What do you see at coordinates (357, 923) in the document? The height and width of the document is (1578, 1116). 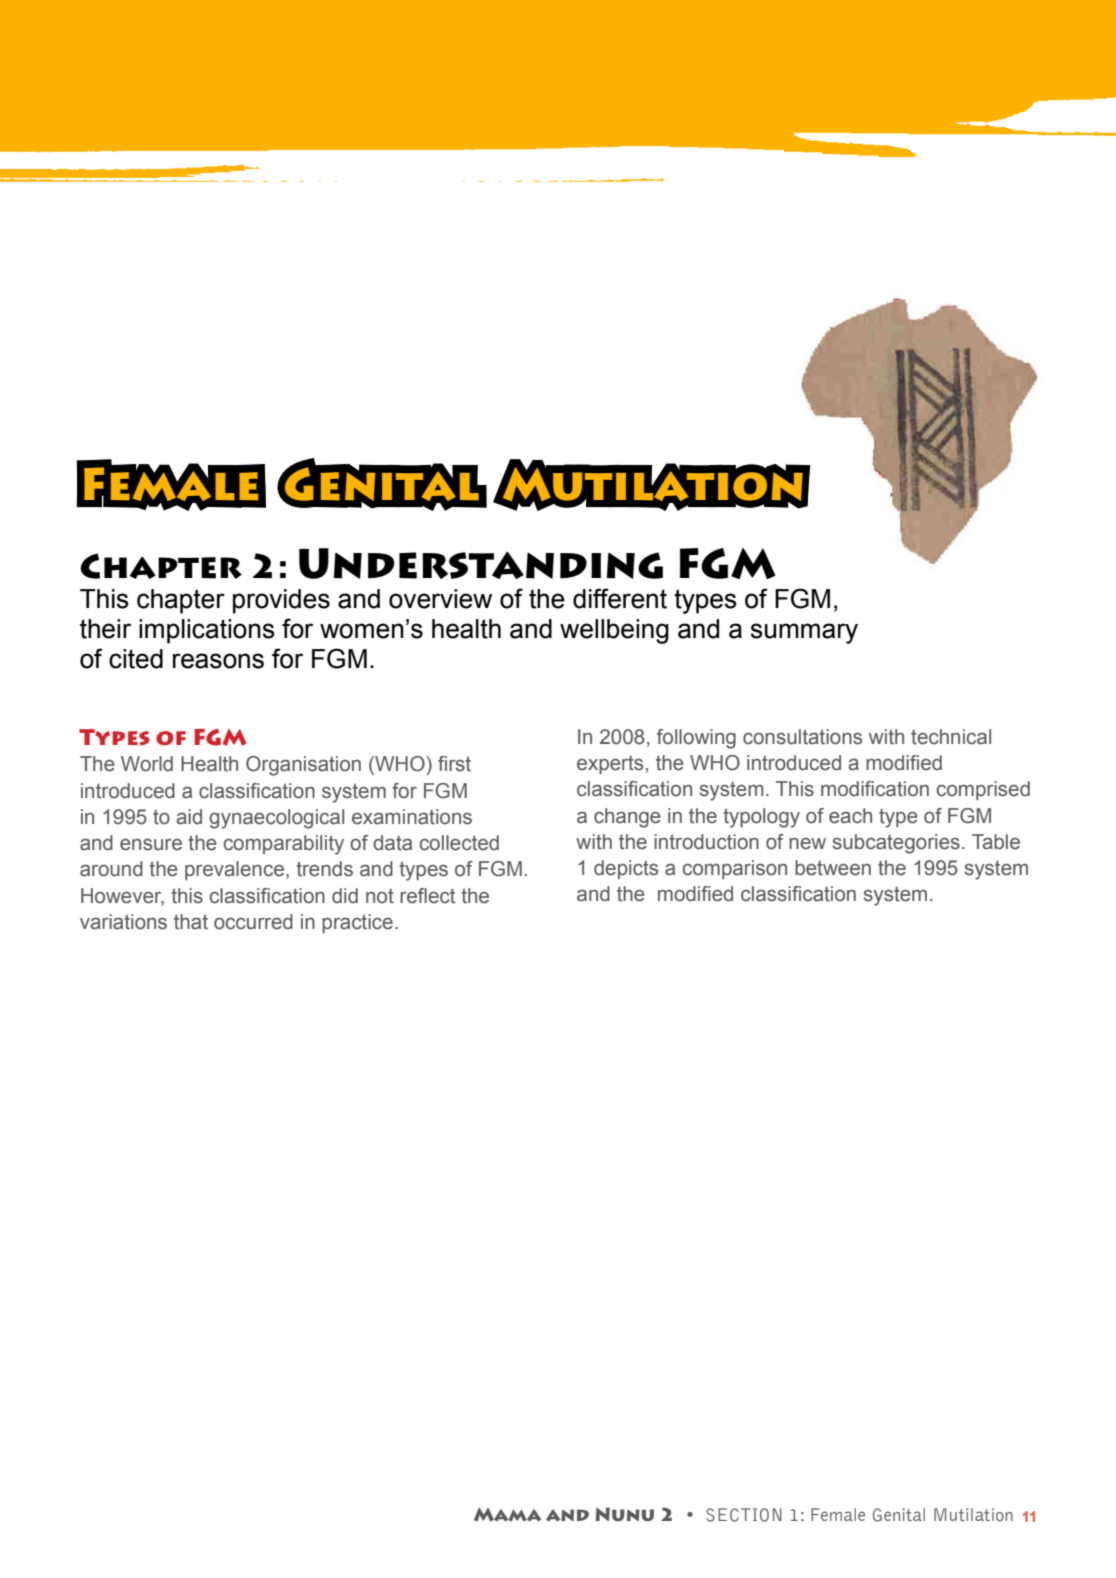 I see `practice` at bounding box center [357, 923].
